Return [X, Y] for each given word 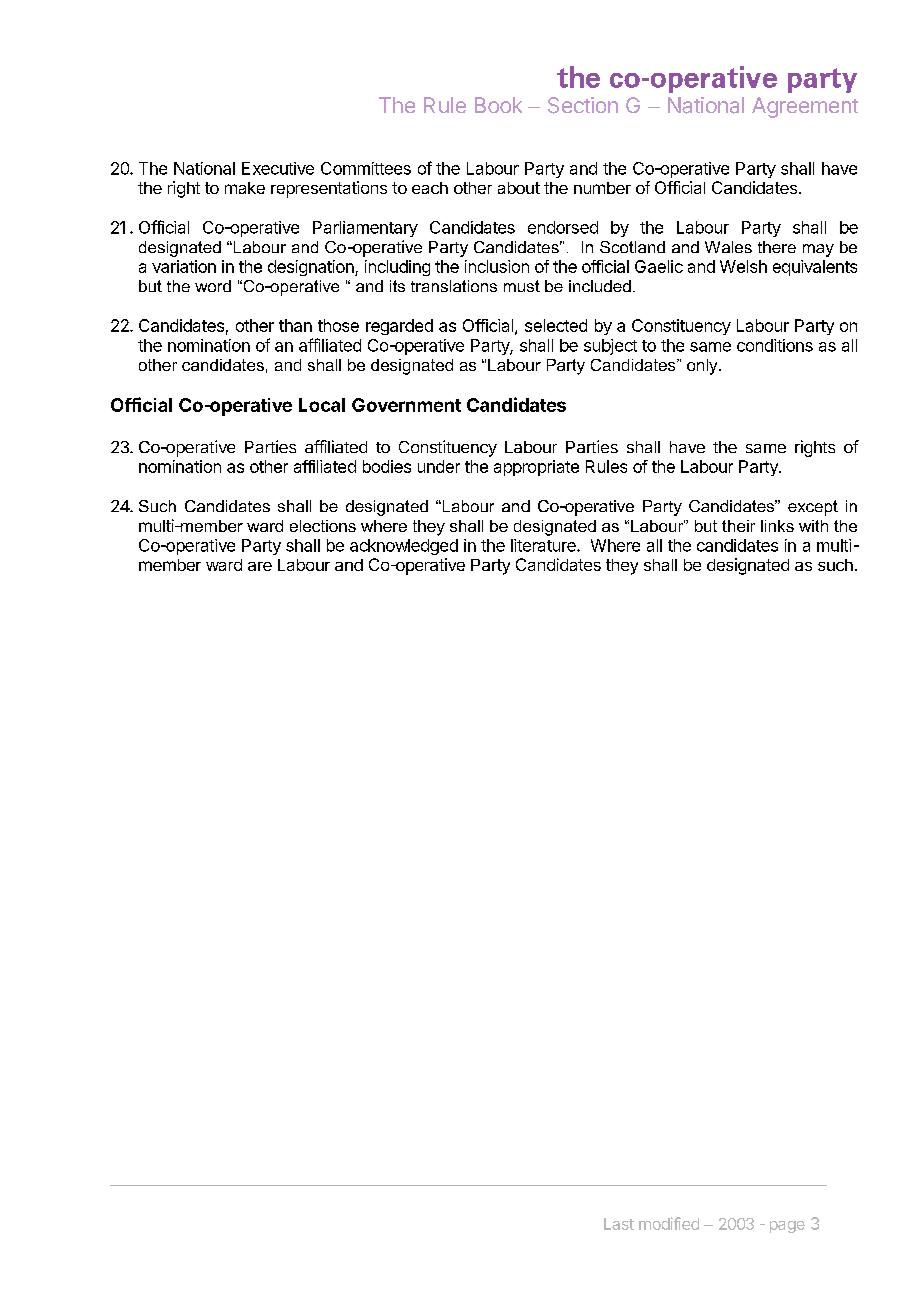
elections [323, 526]
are [260, 566]
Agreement [805, 107]
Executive [278, 168]
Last [619, 1224]
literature [544, 545]
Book [498, 105]
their [738, 526]
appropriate [536, 468]
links [777, 526]
